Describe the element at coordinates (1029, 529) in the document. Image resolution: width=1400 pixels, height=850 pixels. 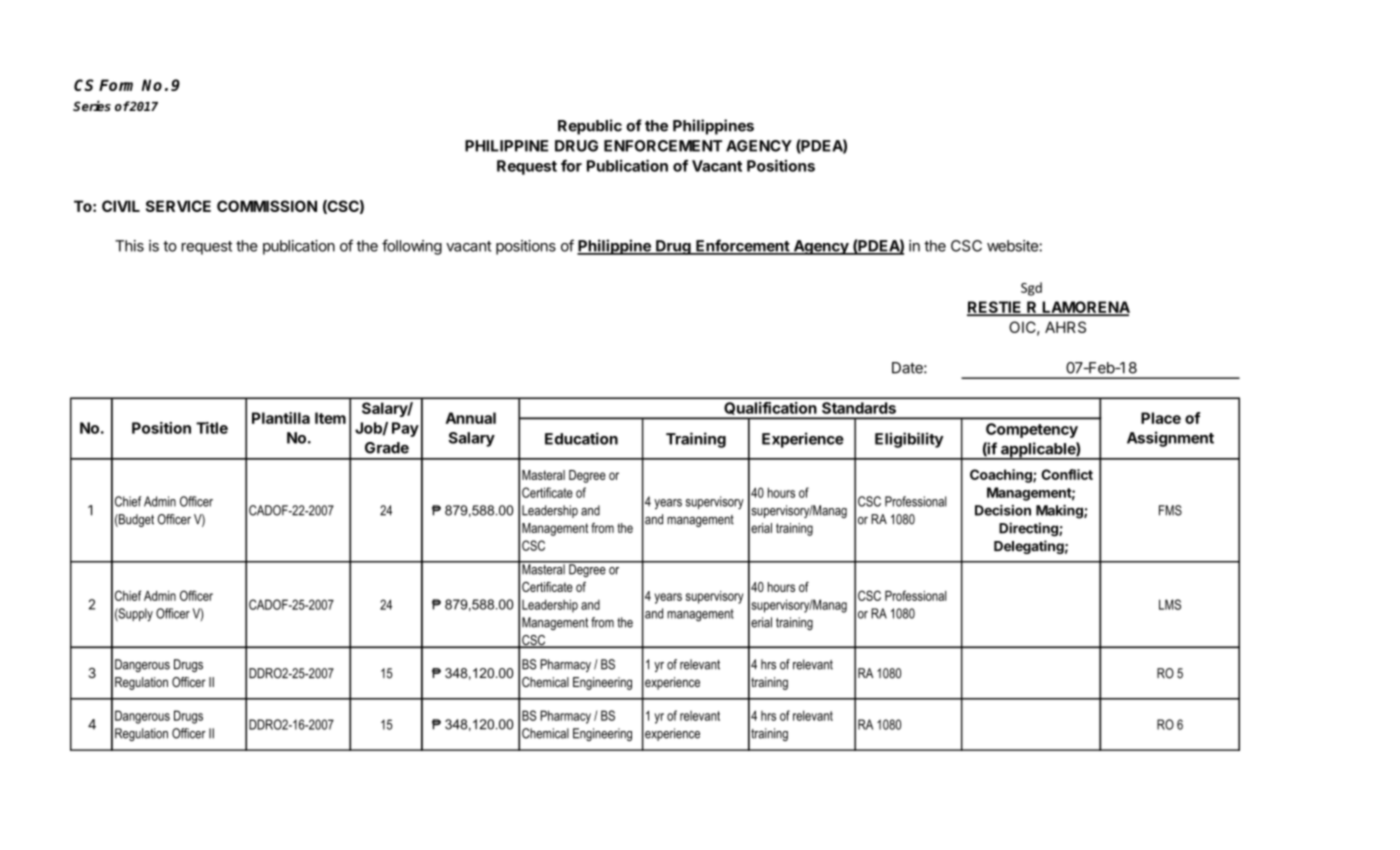
I see `Directing` at that location.
